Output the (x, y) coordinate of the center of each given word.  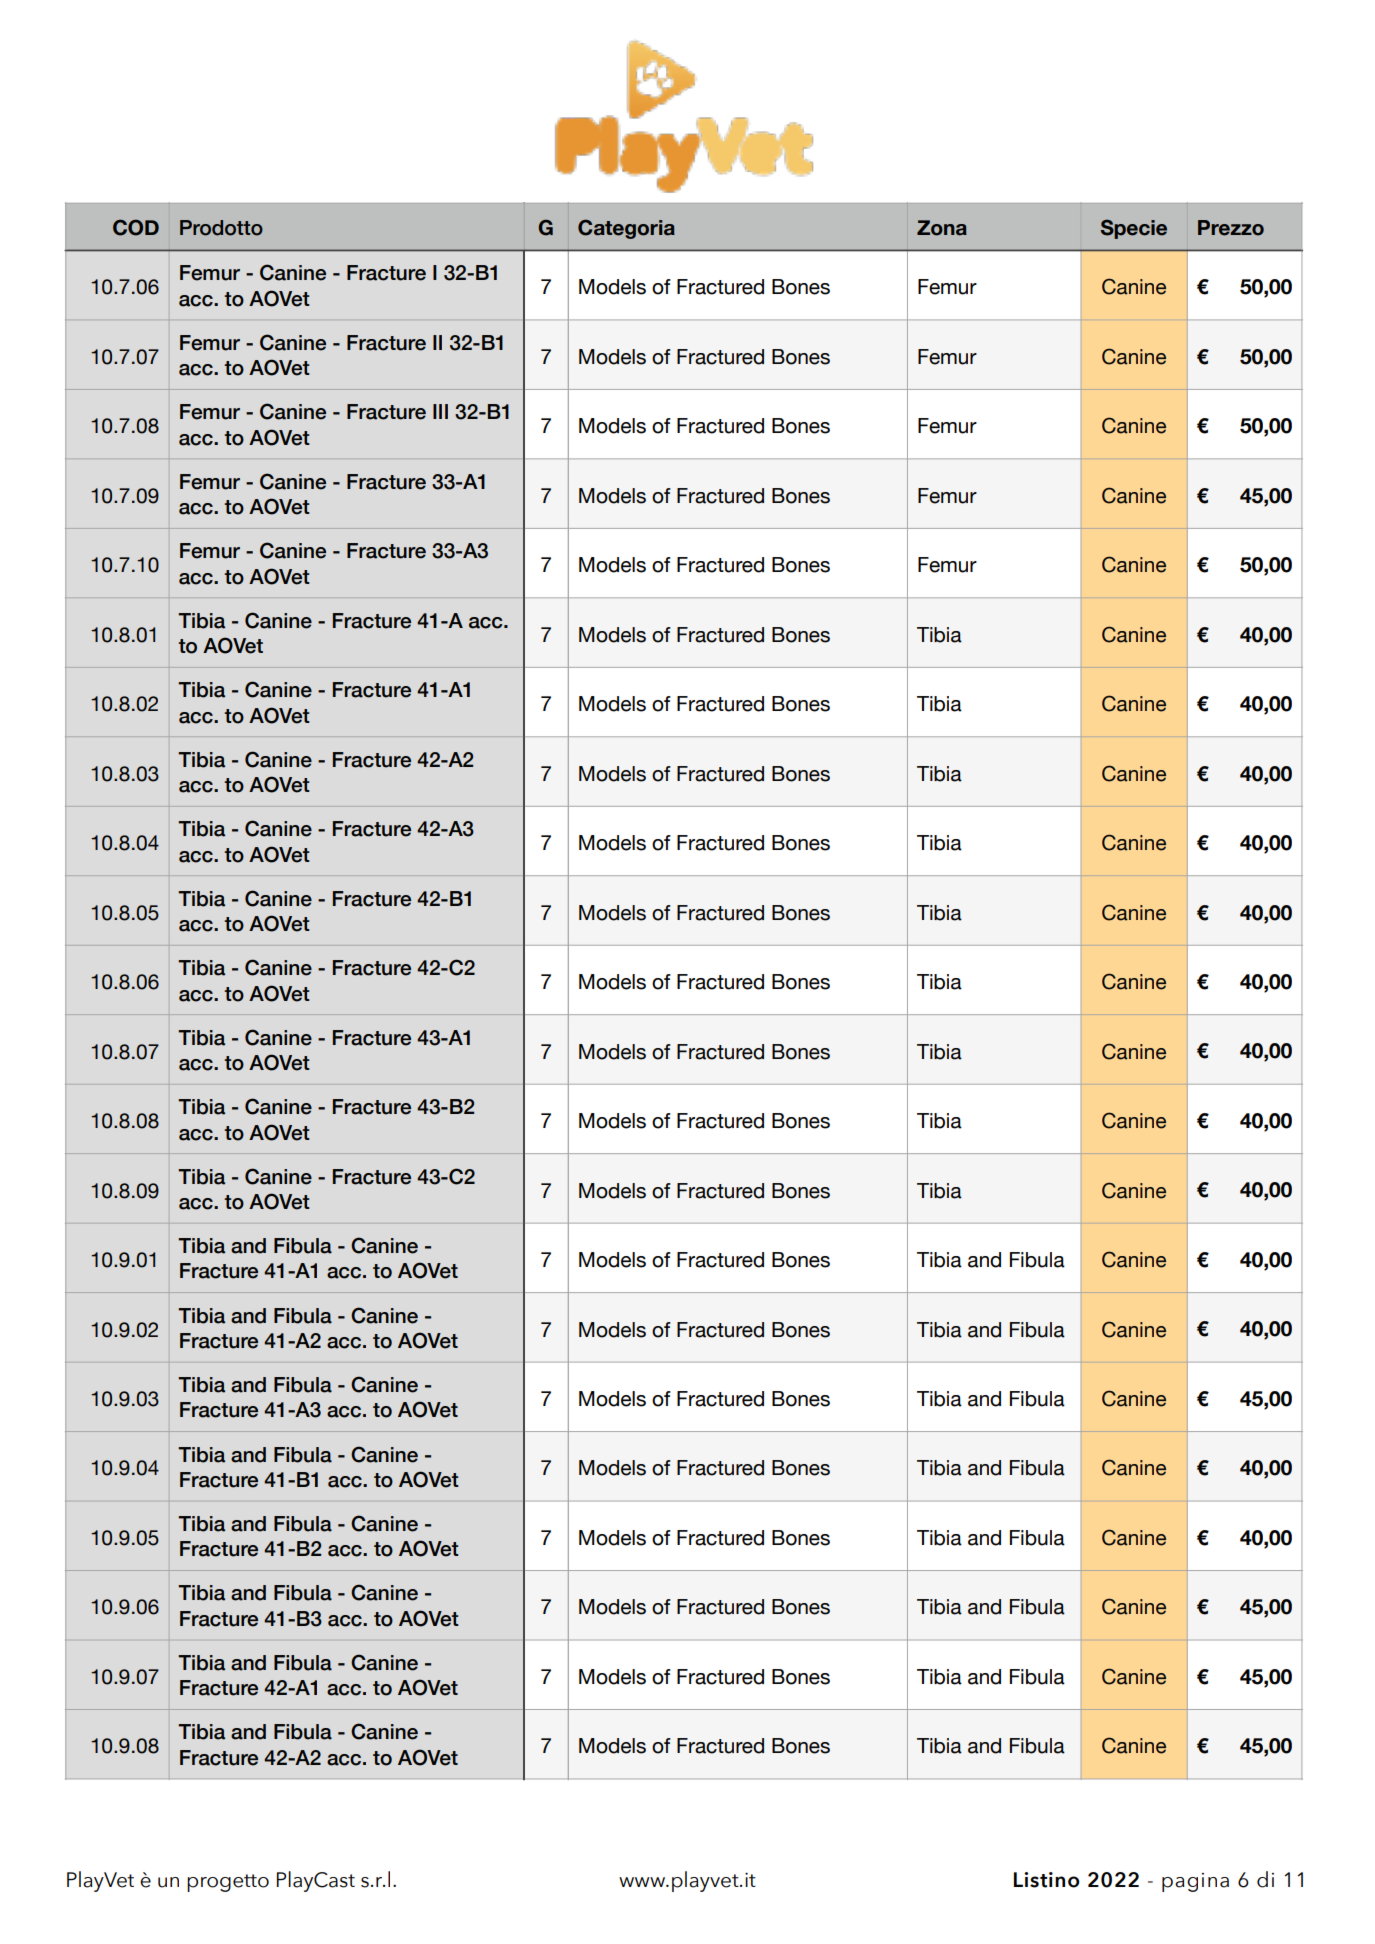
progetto (228, 1883)
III (440, 411)
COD (136, 227)
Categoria (626, 229)
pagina (1195, 1882)
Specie (1134, 229)
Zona (942, 228)
